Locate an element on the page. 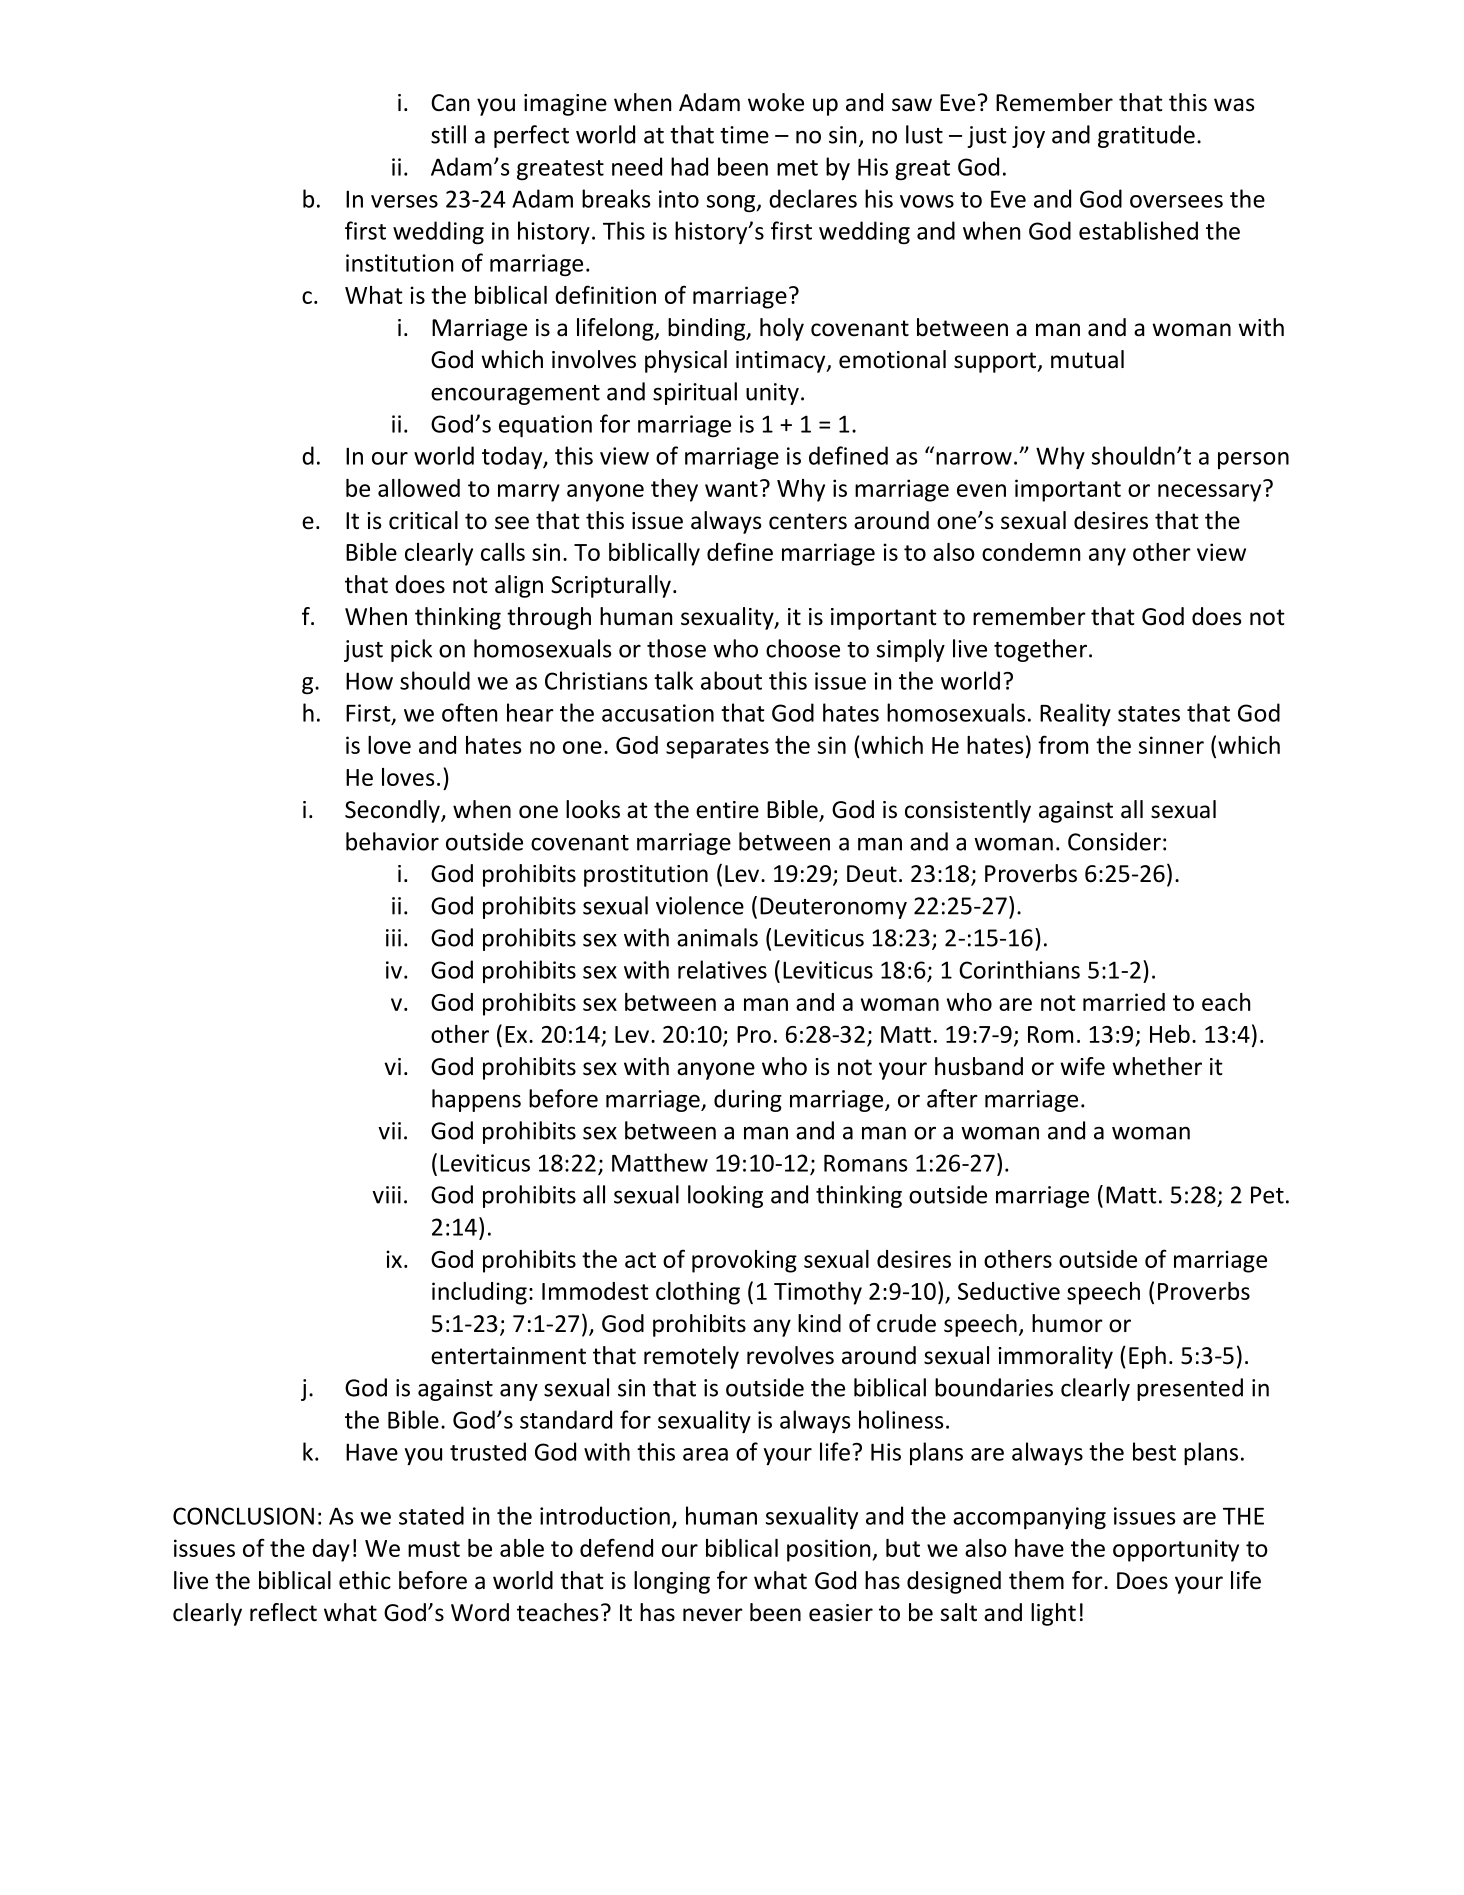 Image resolution: width=1464 pixels, height=1895 pixels. time is located at coordinates (744, 135).
